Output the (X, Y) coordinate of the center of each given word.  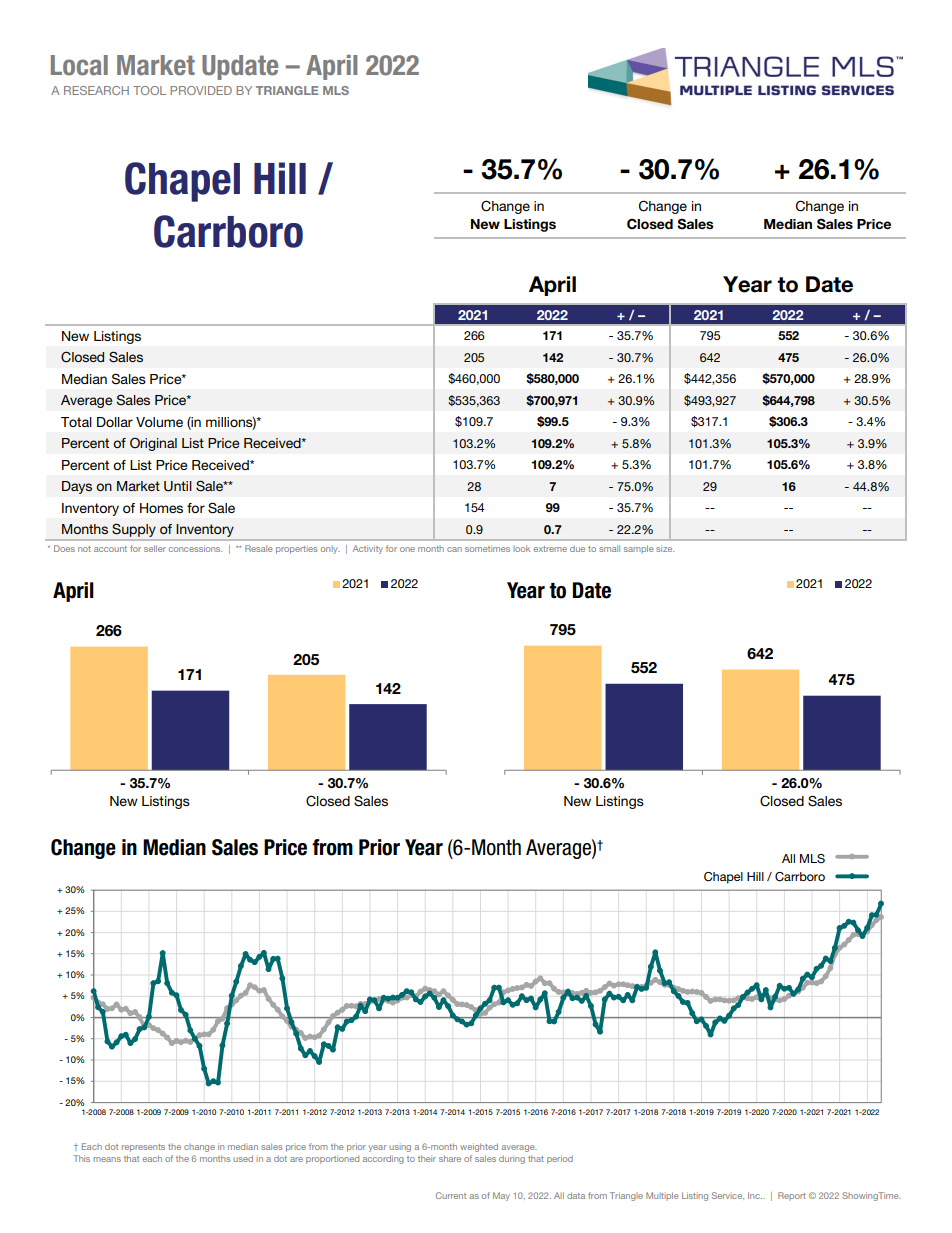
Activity (368, 549)
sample (638, 549)
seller (155, 548)
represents (143, 1148)
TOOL (149, 90)
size (665, 548)
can (454, 549)
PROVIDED (201, 90)
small (609, 548)
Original (153, 444)
